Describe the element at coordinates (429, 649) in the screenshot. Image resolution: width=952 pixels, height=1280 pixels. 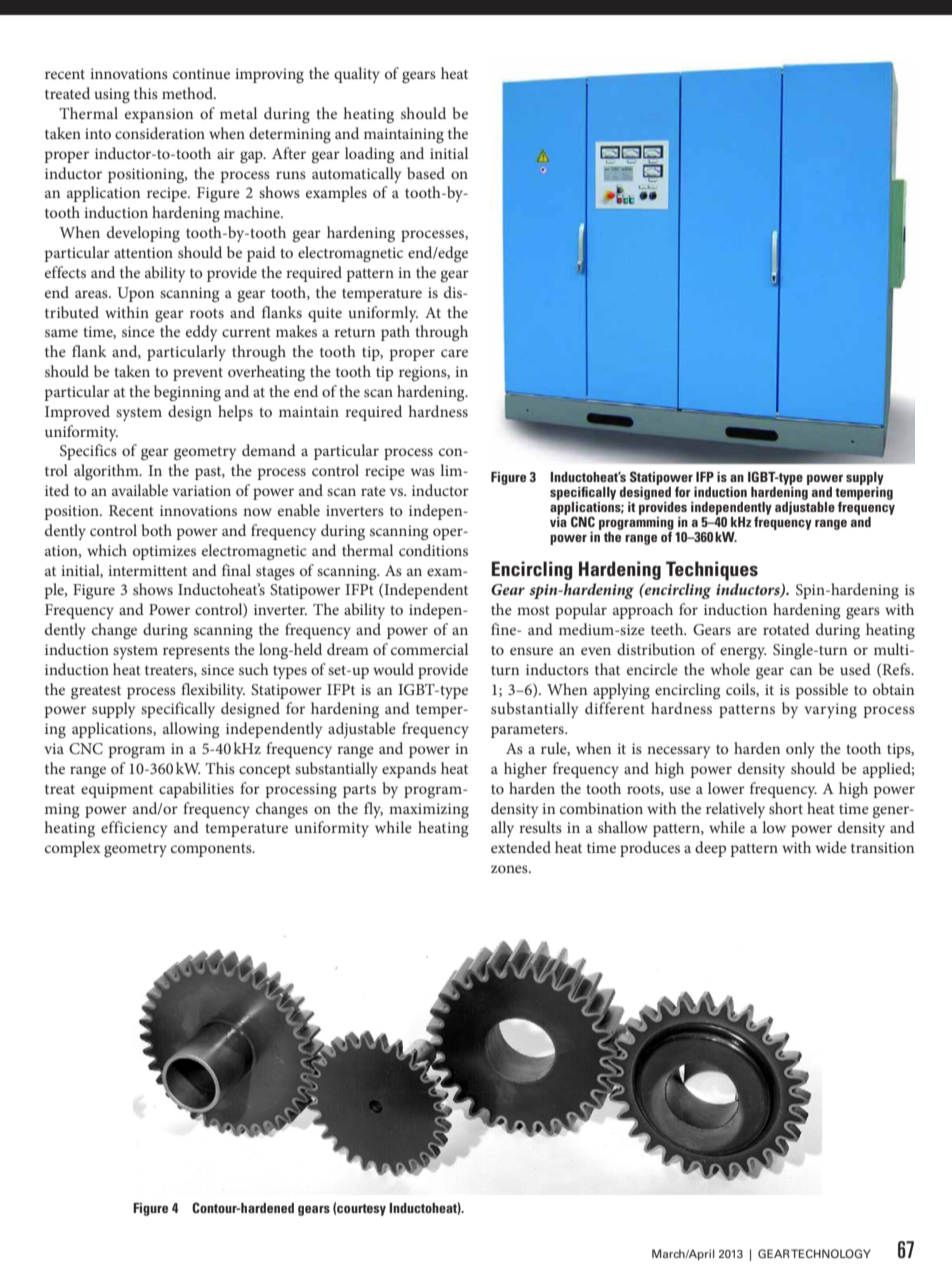
I see `commercial` at that location.
